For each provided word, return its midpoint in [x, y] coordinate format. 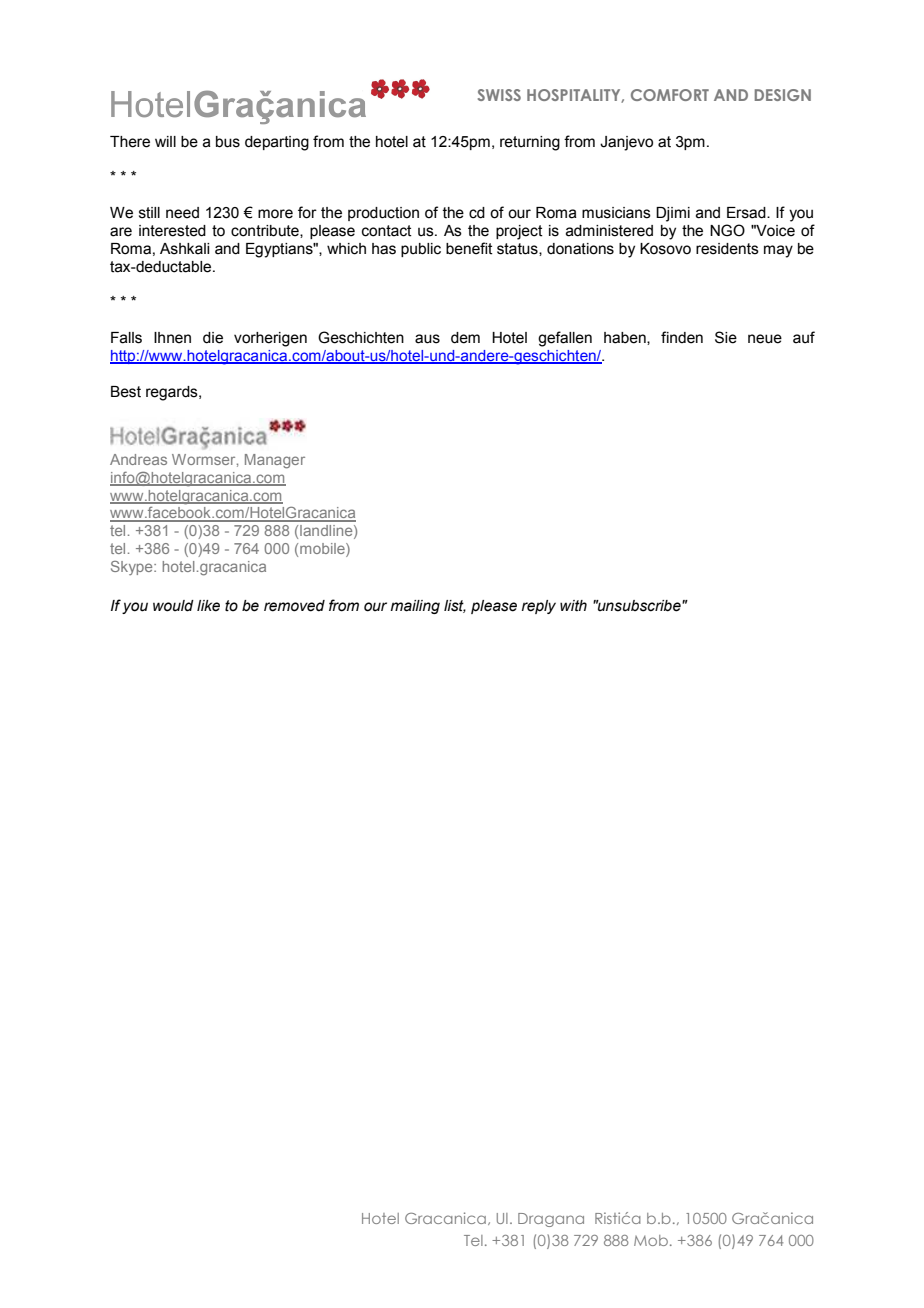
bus [228, 142]
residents [727, 249]
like [208, 606]
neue [765, 339]
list [455, 606]
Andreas [138, 459]
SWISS [499, 95]
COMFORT [670, 95]
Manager [275, 461]
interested [172, 231]
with [573, 605]
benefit [469, 248]
